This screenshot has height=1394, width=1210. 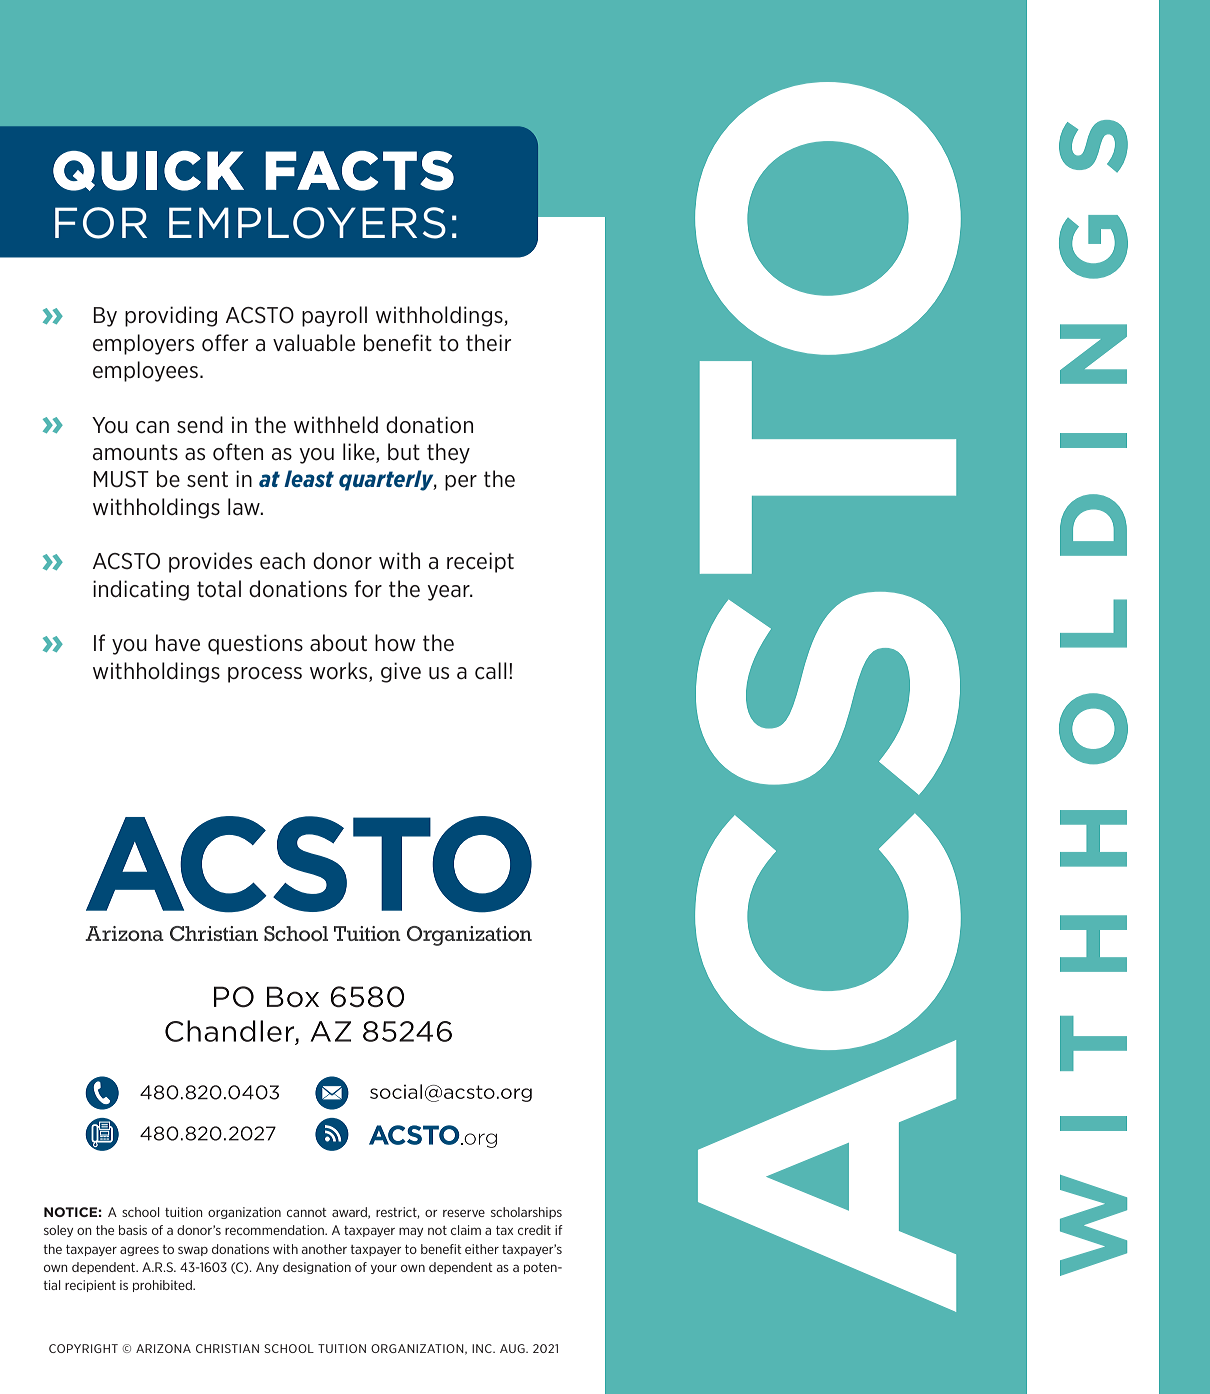 I want to click on their, so click(x=488, y=343).
